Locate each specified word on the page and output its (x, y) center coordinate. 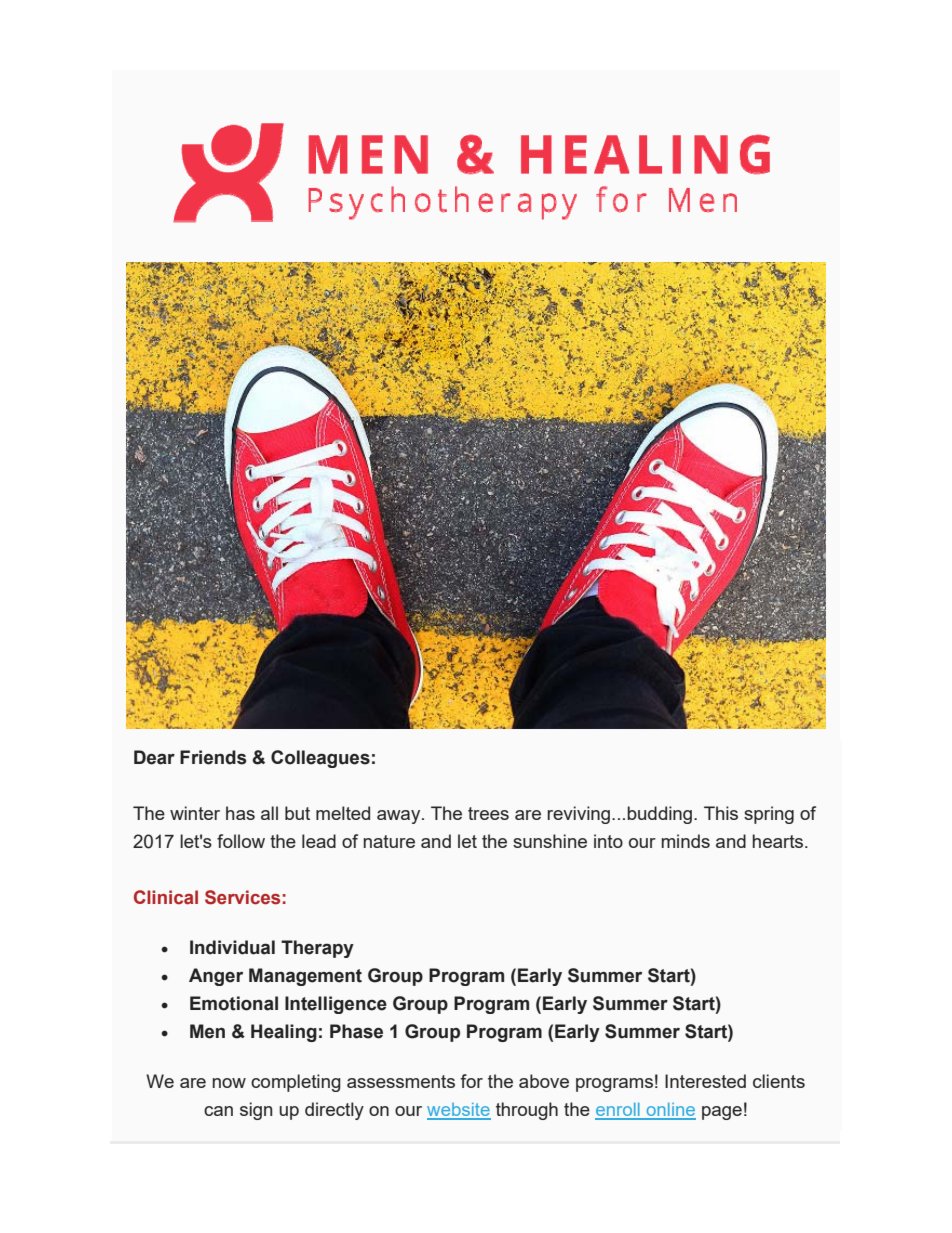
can (218, 1111)
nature (389, 841)
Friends (213, 757)
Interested (705, 1081)
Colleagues (320, 759)
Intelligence (336, 1005)
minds (686, 841)
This (721, 813)
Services (242, 897)
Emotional (234, 1003)
